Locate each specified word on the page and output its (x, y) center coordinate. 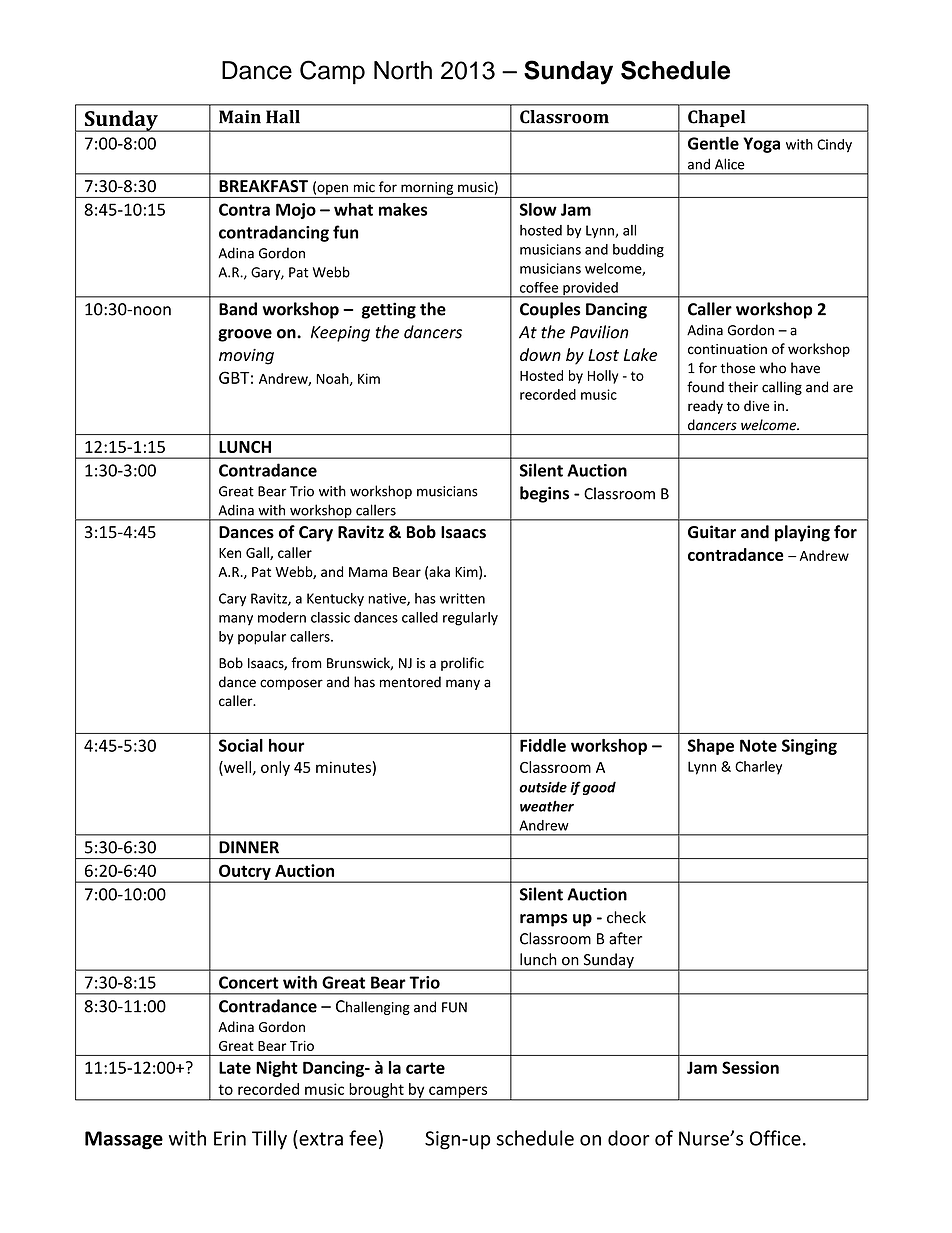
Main (240, 117)
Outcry (245, 873)
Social (241, 745)
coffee (539, 287)
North (403, 70)
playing (802, 533)
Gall (258, 553)
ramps (544, 920)
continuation (727, 349)
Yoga (761, 145)
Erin (230, 1138)
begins (544, 494)
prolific (462, 664)
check (626, 917)
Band (238, 309)
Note (758, 745)
